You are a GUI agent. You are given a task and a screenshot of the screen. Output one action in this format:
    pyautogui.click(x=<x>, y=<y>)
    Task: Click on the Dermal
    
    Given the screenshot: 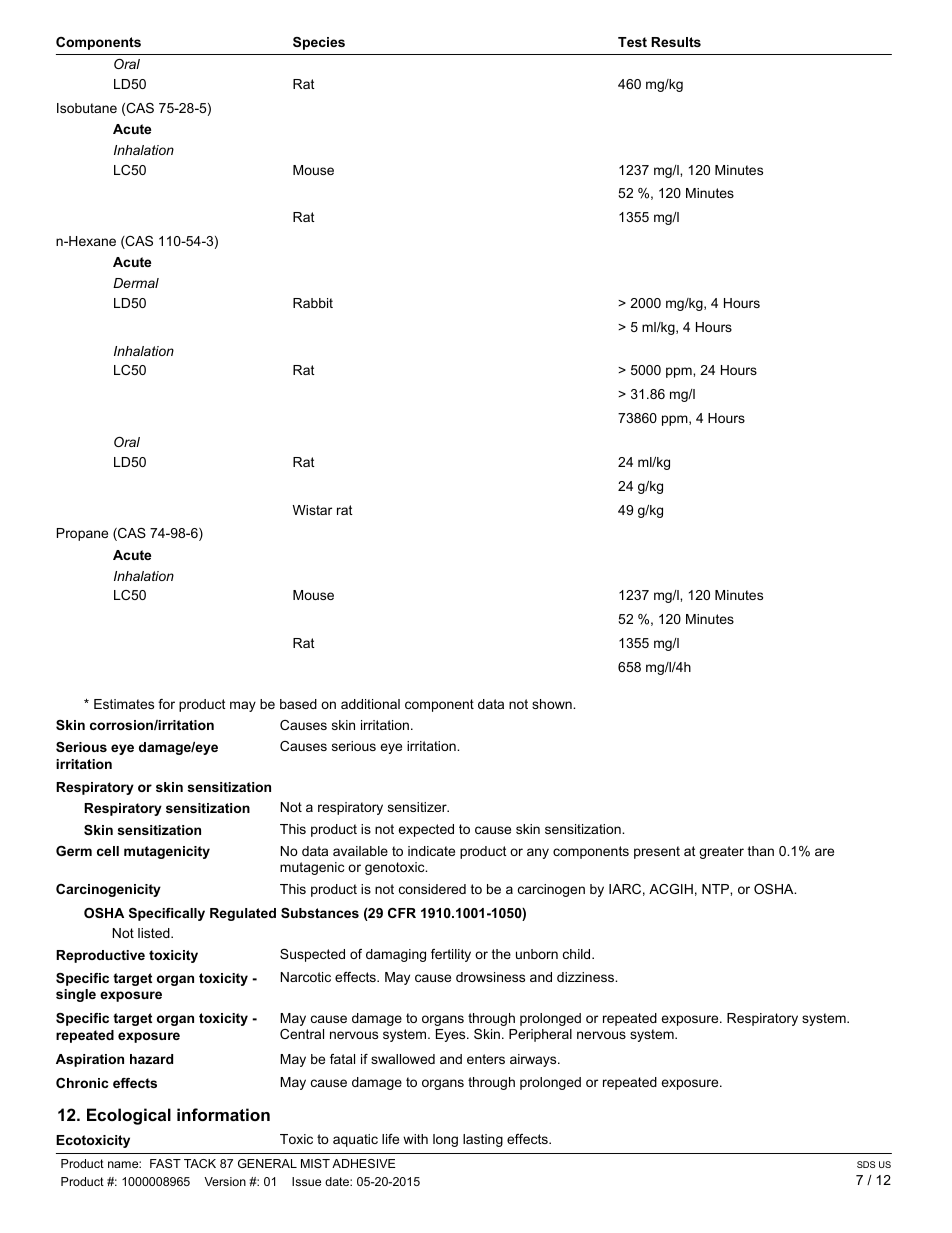 What is the action you would take?
    pyautogui.click(x=136, y=283)
